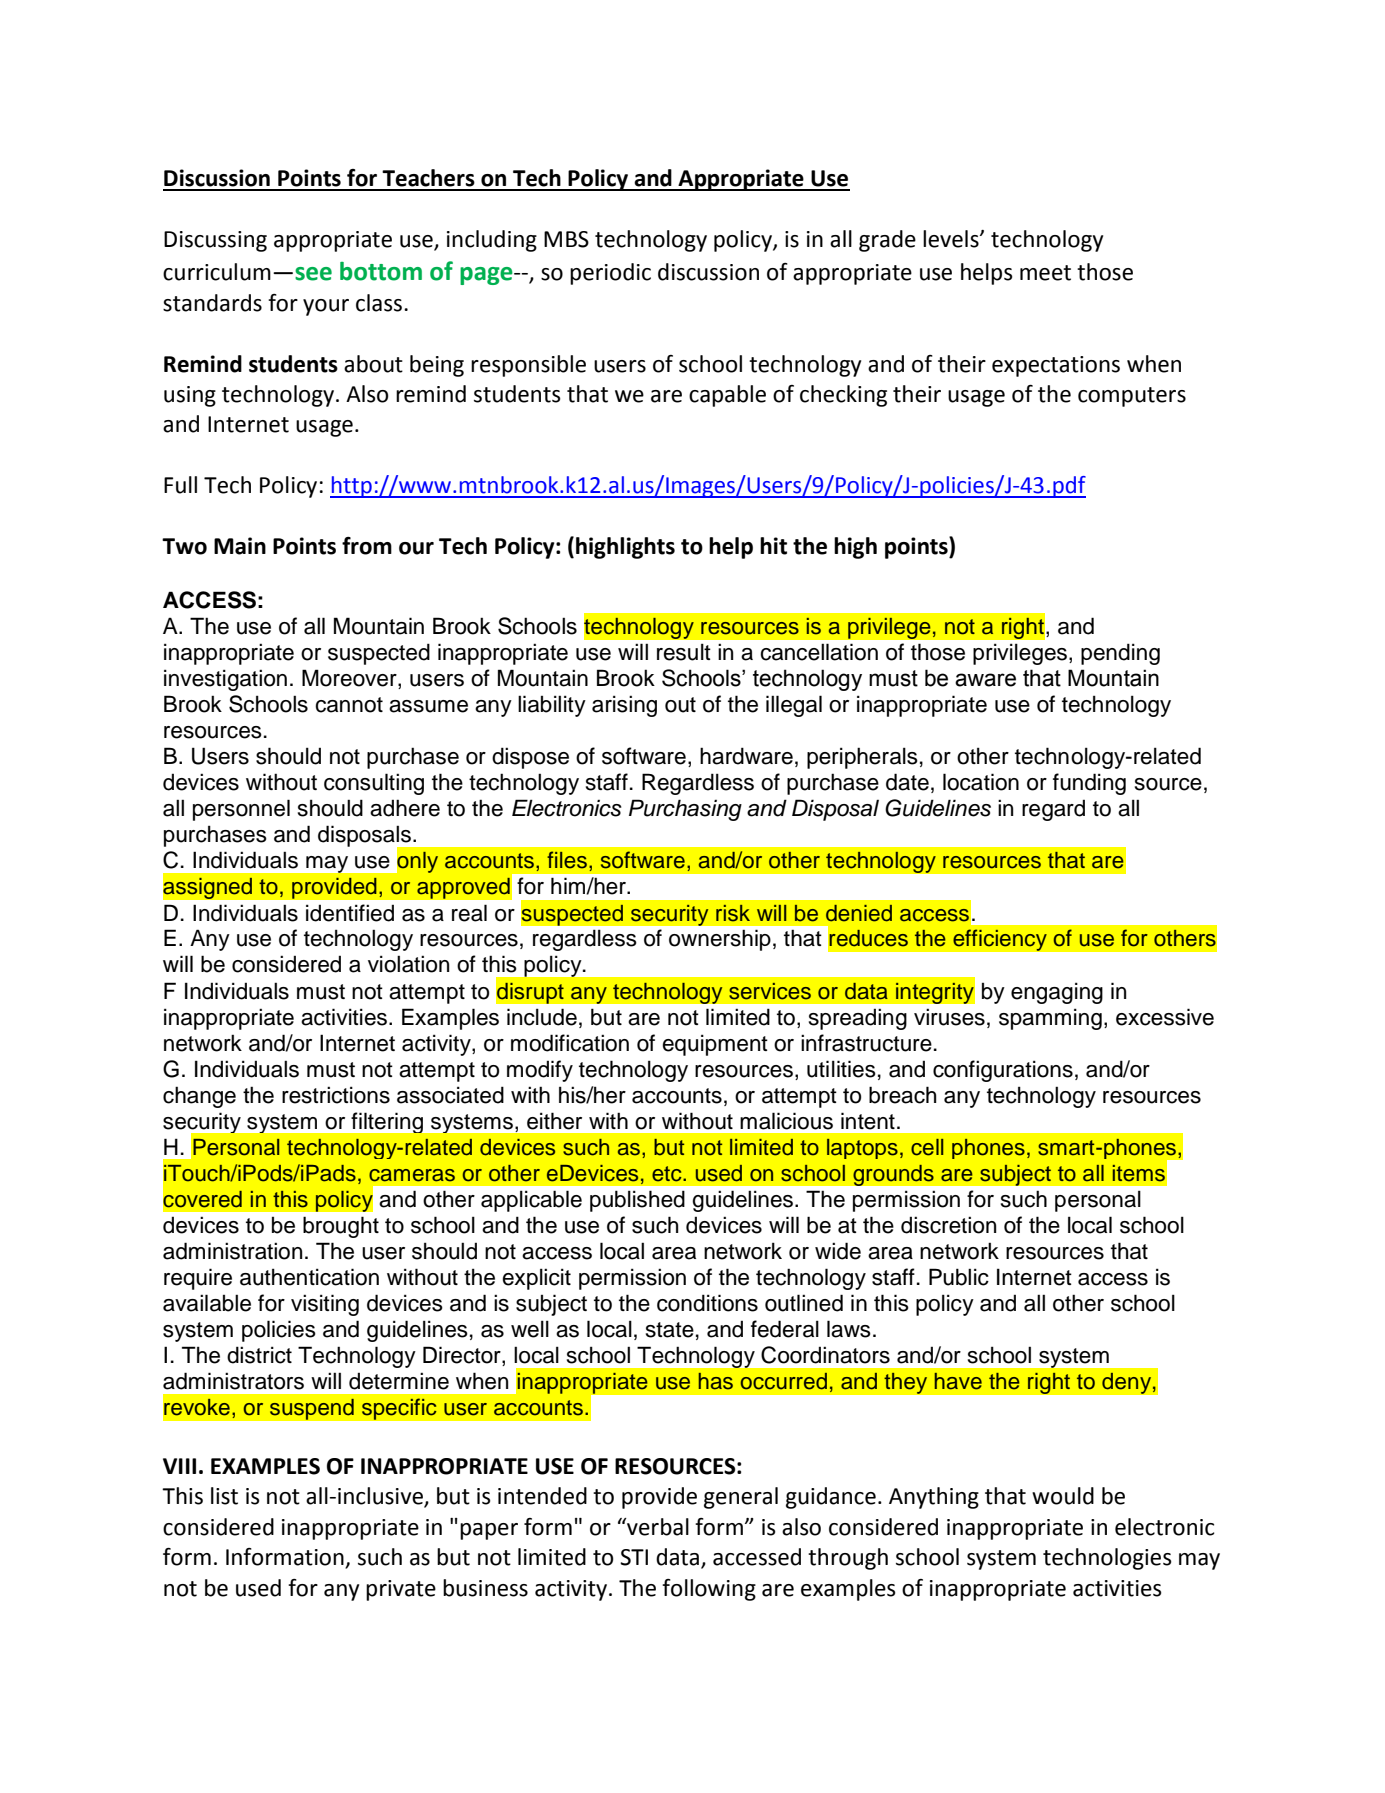 Image resolution: width=1385 pixels, height=1793 pixels. I want to click on personnel, so click(241, 810).
